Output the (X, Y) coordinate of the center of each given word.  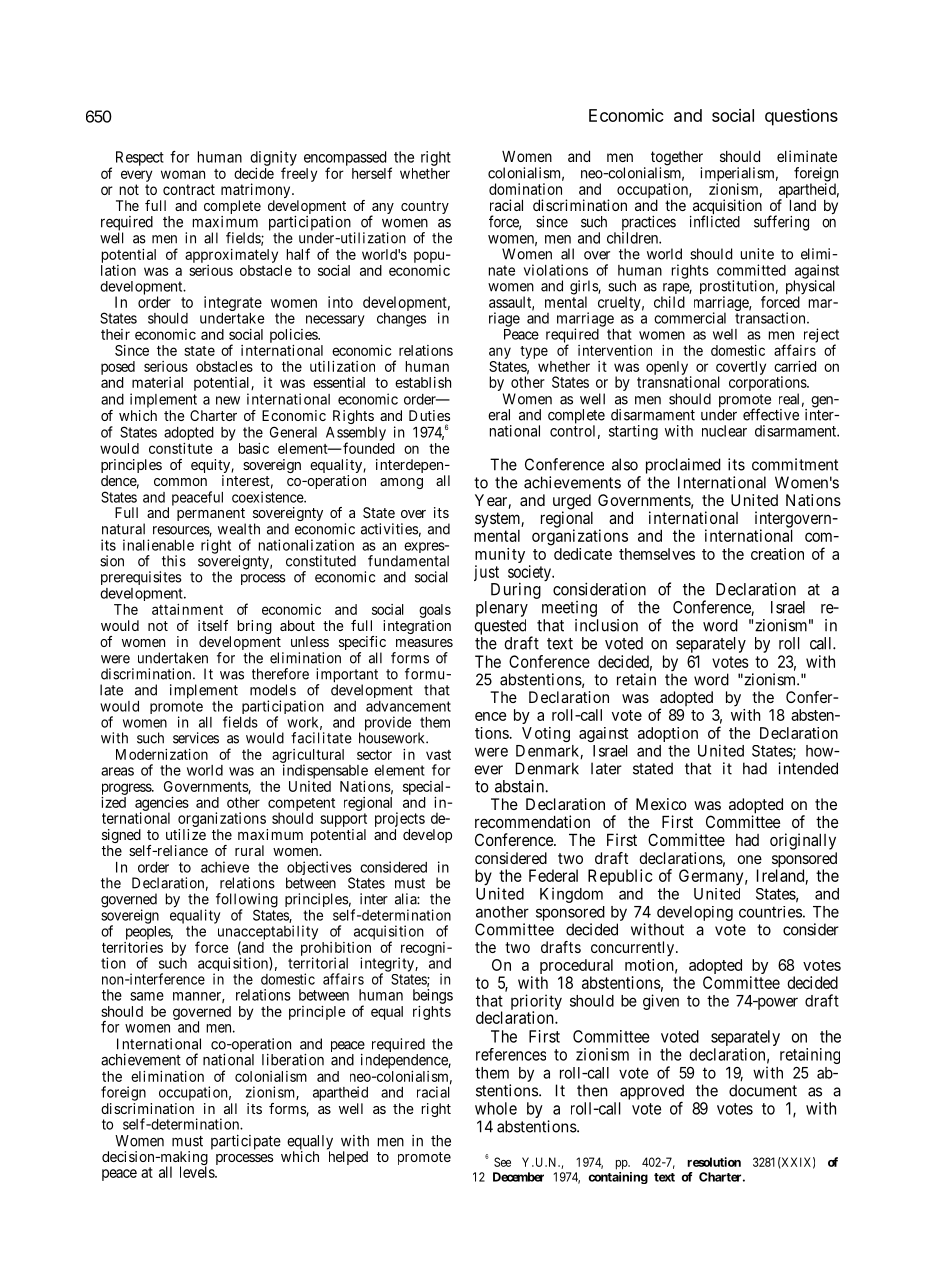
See (502, 1162)
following (247, 901)
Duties (429, 415)
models (273, 690)
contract (189, 189)
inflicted (715, 221)
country (425, 207)
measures (424, 643)
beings (433, 996)
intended (808, 768)
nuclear (724, 431)
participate (246, 1142)
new (228, 400)
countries (770, 912)
